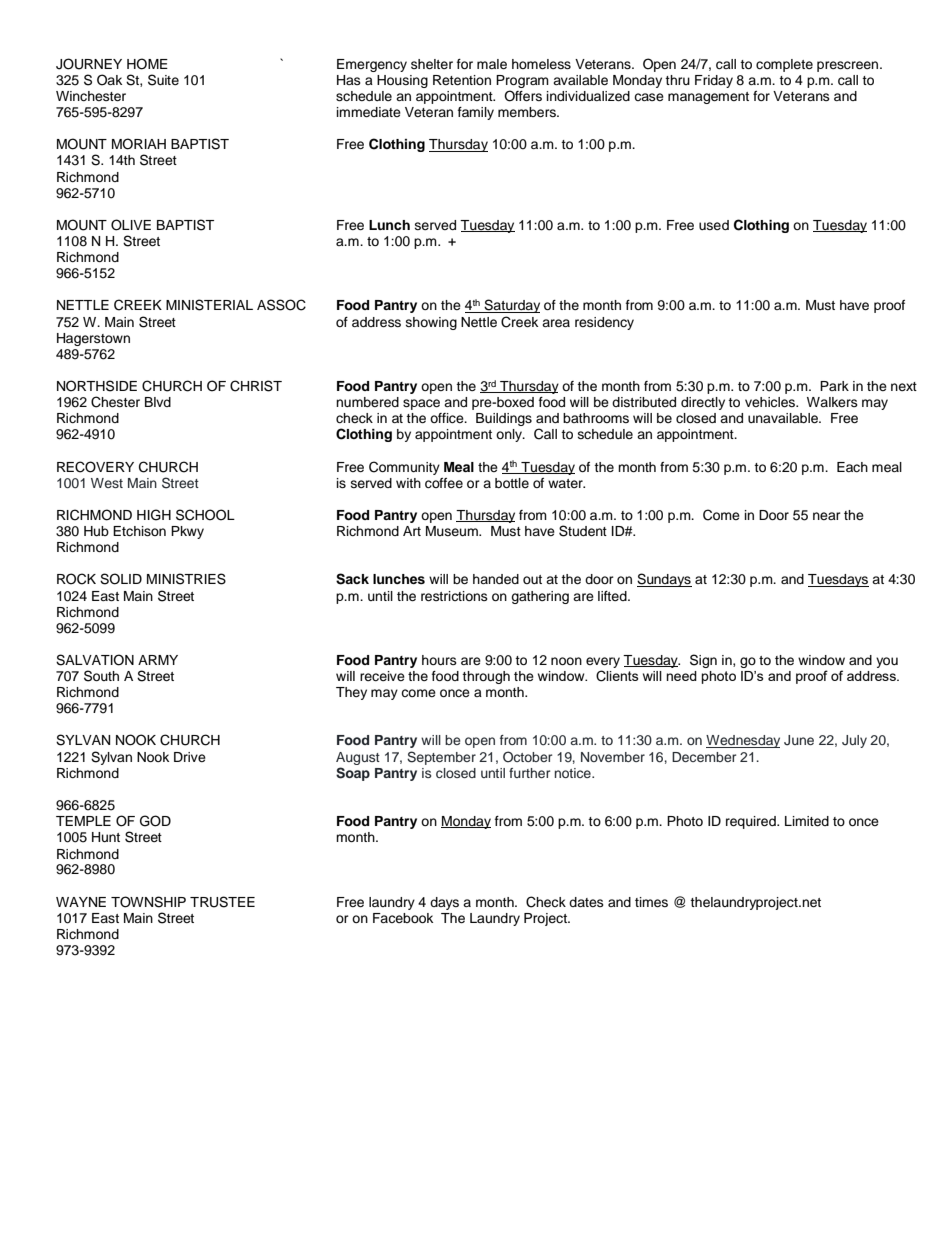 Image resolution: width=952 pixels, height=1233 pixels. I want to click on complete, so click(784, 65).
